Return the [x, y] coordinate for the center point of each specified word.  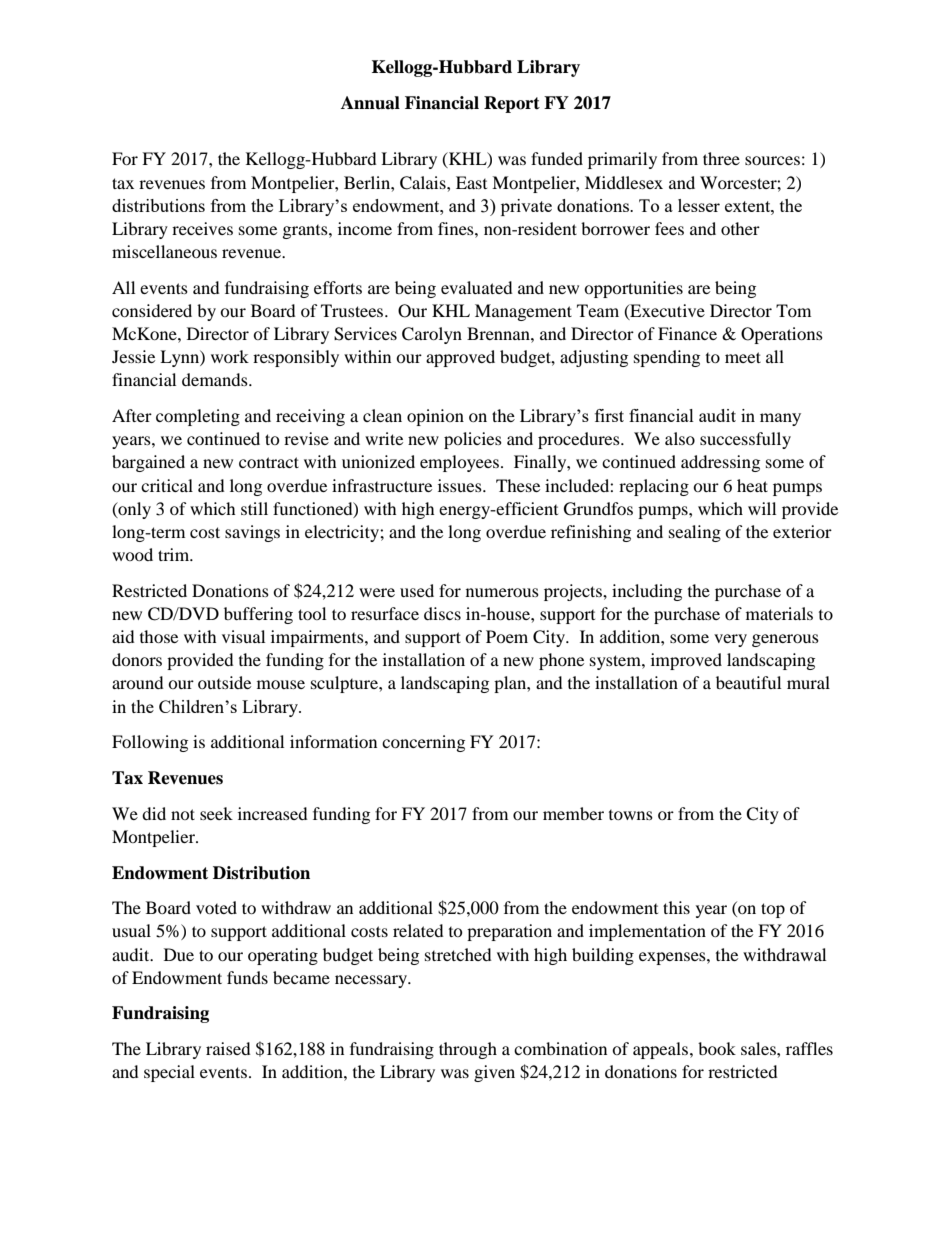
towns [631, 815]
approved [460, 358]
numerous [502, 592]
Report [512, 104]
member [573, 813]
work [230, 356]
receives [202, 228]
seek [216, 813]
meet [743, 357]
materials [779, 613]
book [717, 1048]
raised [228, 1048]
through [468, 1050]
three [721, 158]
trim [175, 554]
